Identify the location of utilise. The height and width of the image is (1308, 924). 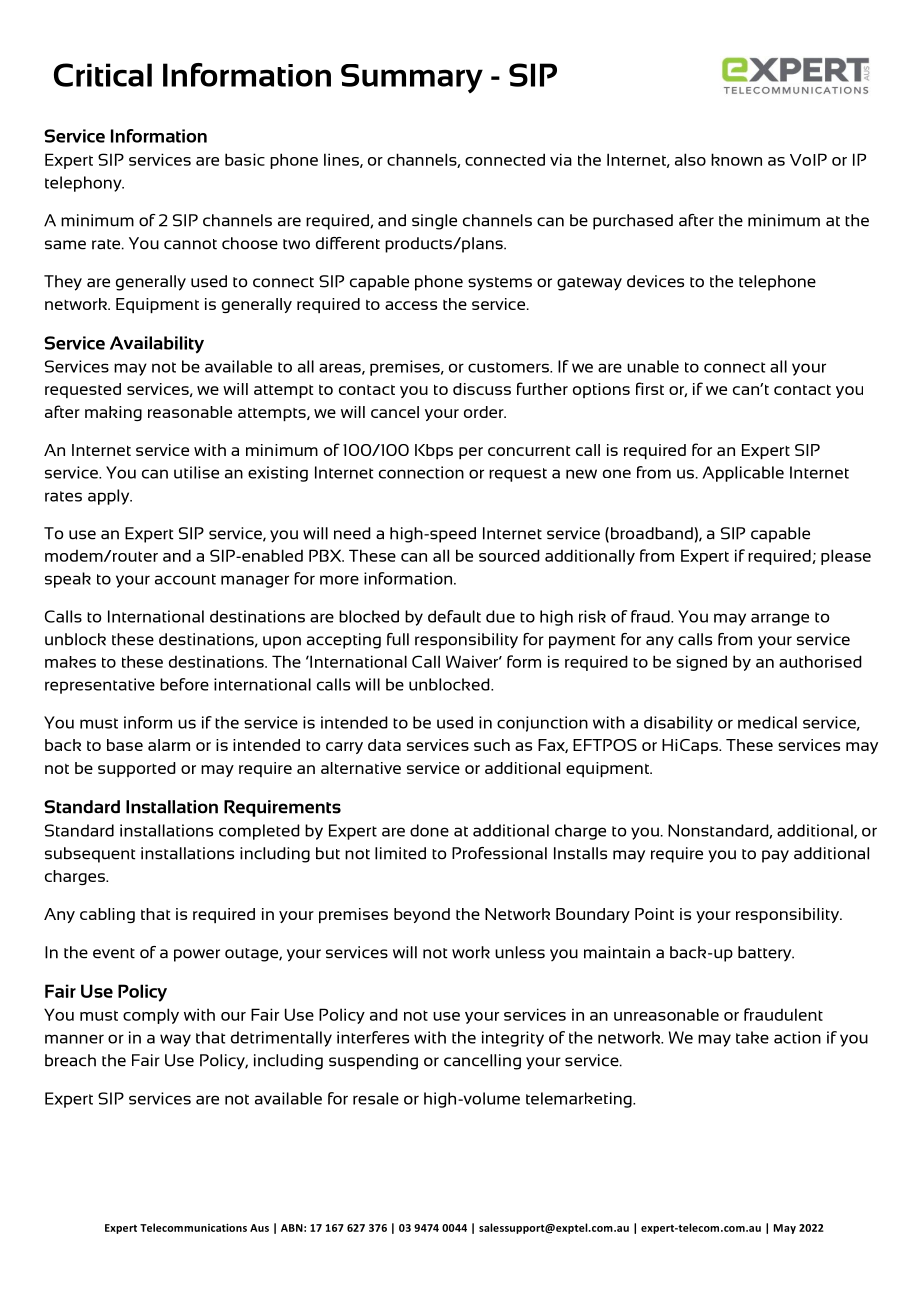
(196, 472).
